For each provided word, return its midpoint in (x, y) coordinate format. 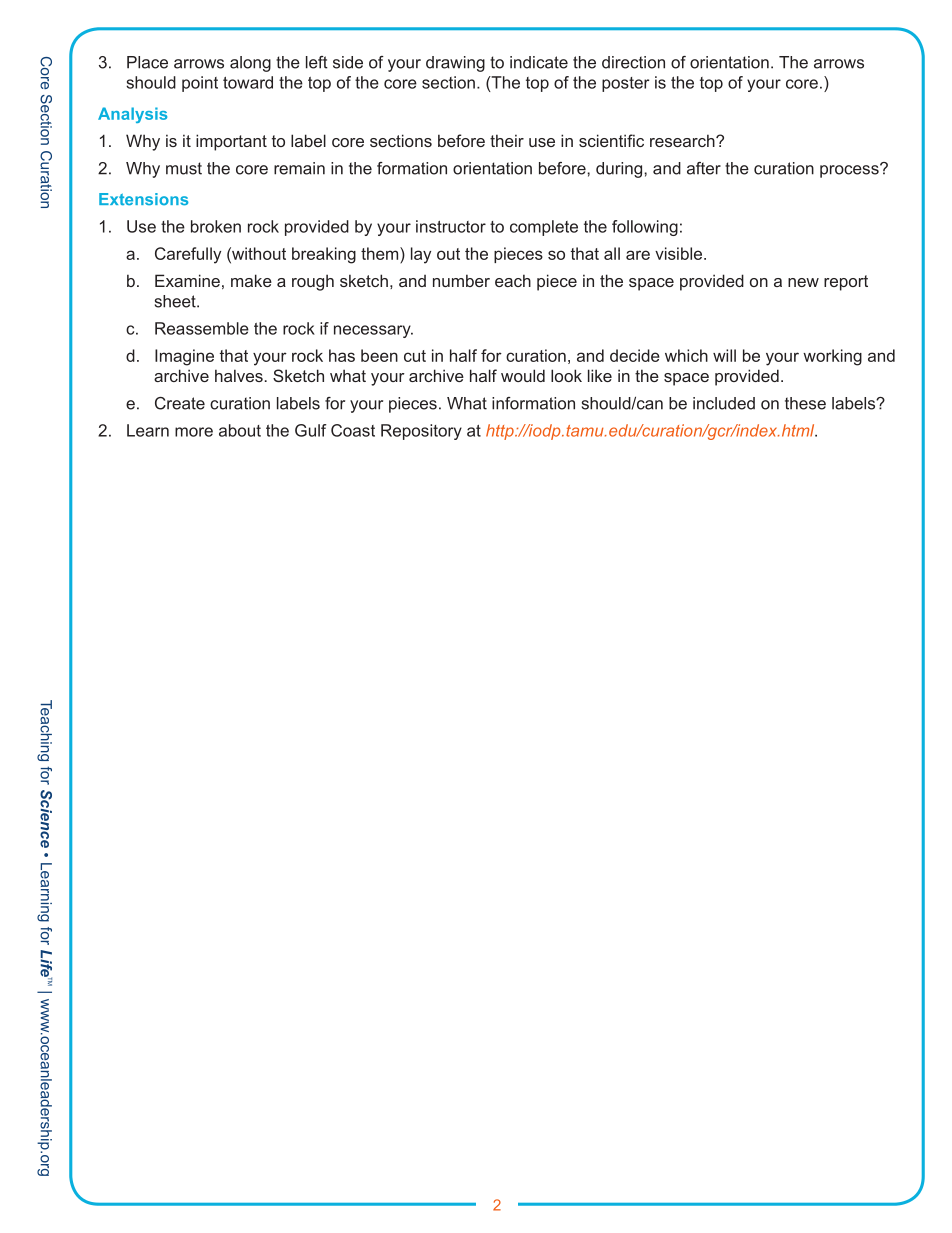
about (240, 430)
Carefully (188, 255)
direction (633, 62)
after (704, 168)
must (184, 168)
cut (415, 356)
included (724, 403)
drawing (455, 64)
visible (678, 253)
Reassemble (202, 328)
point (200, 84)
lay (421, 255)
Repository (421, 432)
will (724, 355)
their (507, 140)
